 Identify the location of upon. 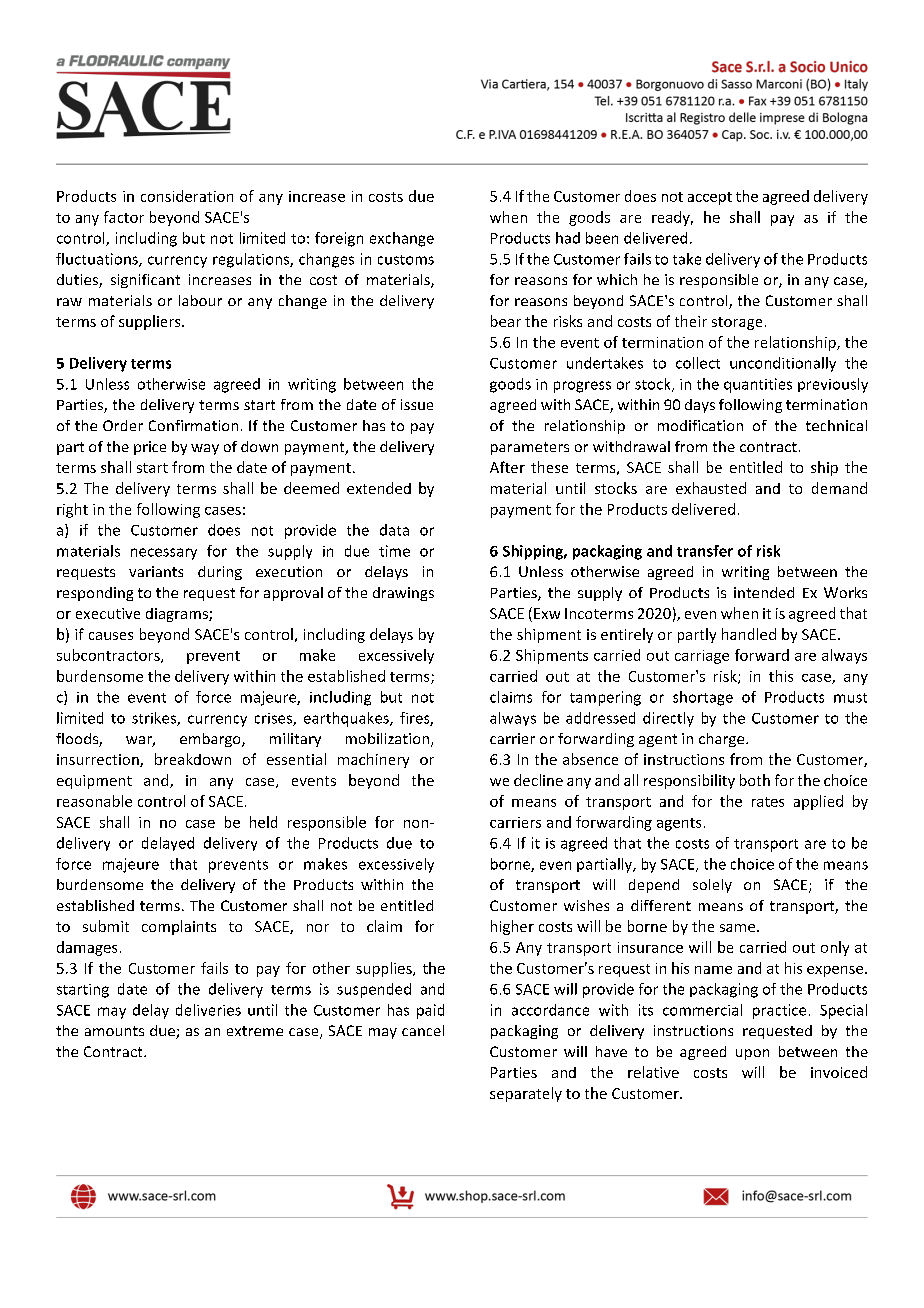
(752, 1054).
